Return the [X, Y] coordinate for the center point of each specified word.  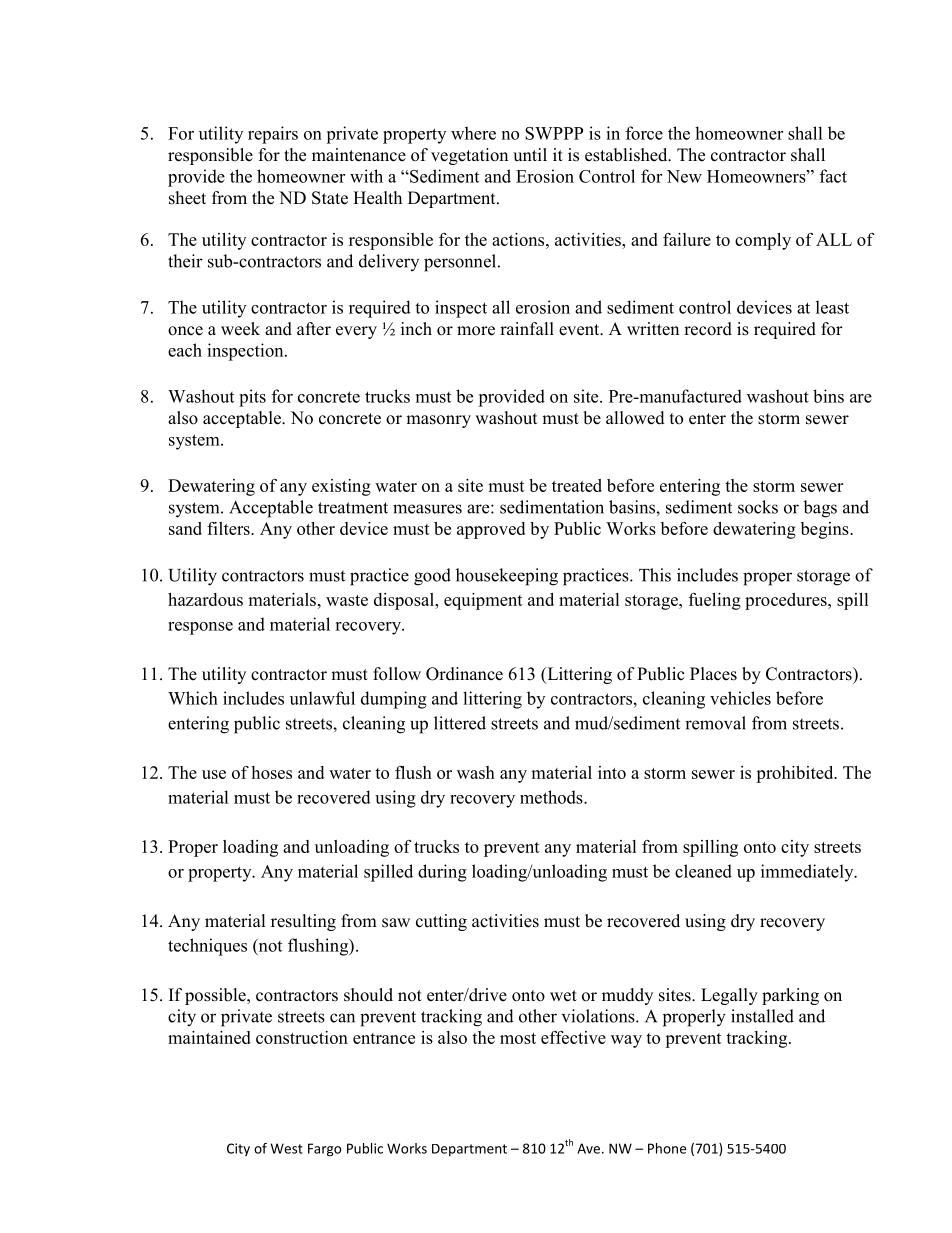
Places [713, 674]
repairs [273, 135]
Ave [590, 1148]
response [200, 628]
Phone [667, 1148]
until [530, 155]
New [684, 176]
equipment [483, 601]
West [287, 1148]
